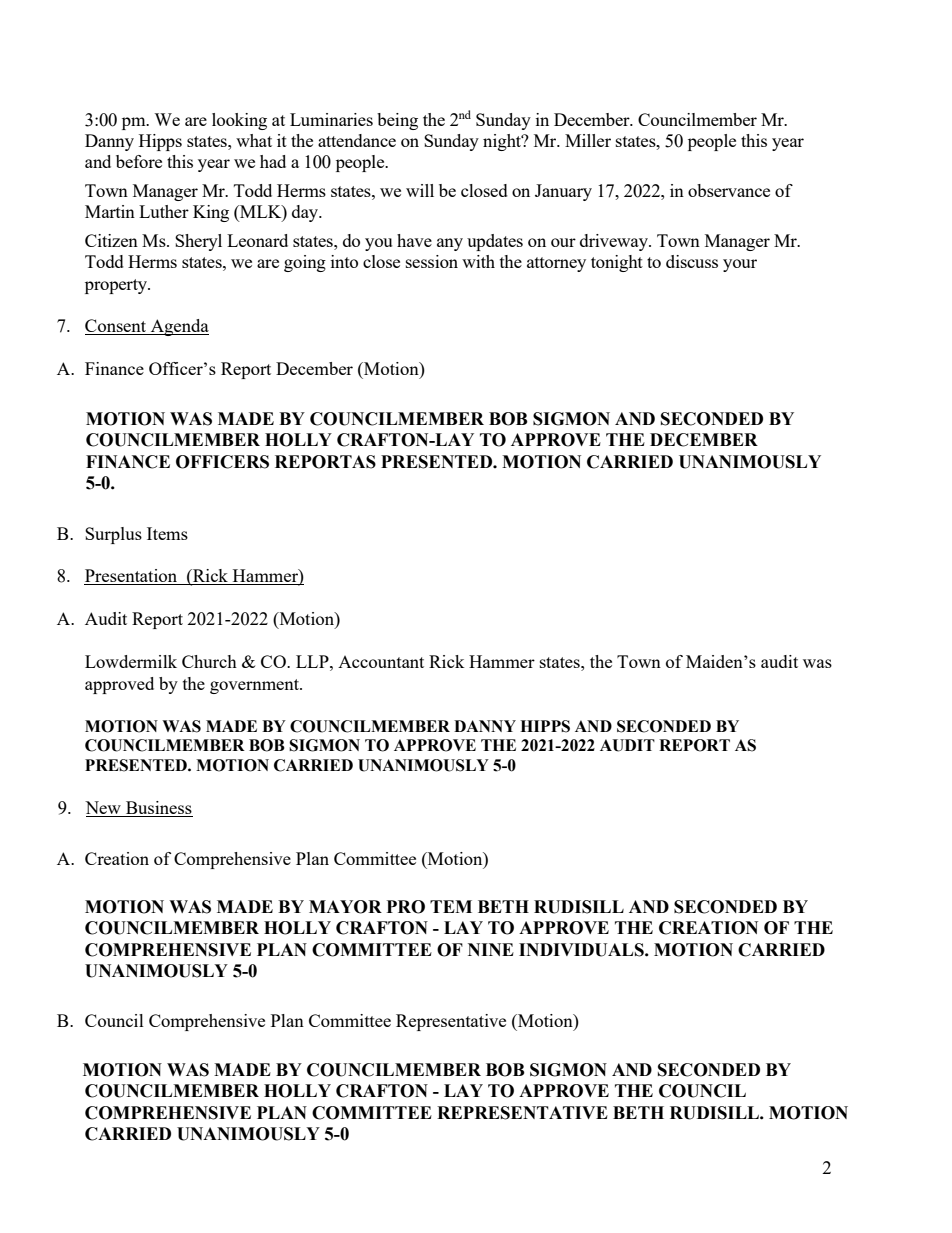 This document has height=1233, width=952. I want to click on Accountant, so click(381, 662).
